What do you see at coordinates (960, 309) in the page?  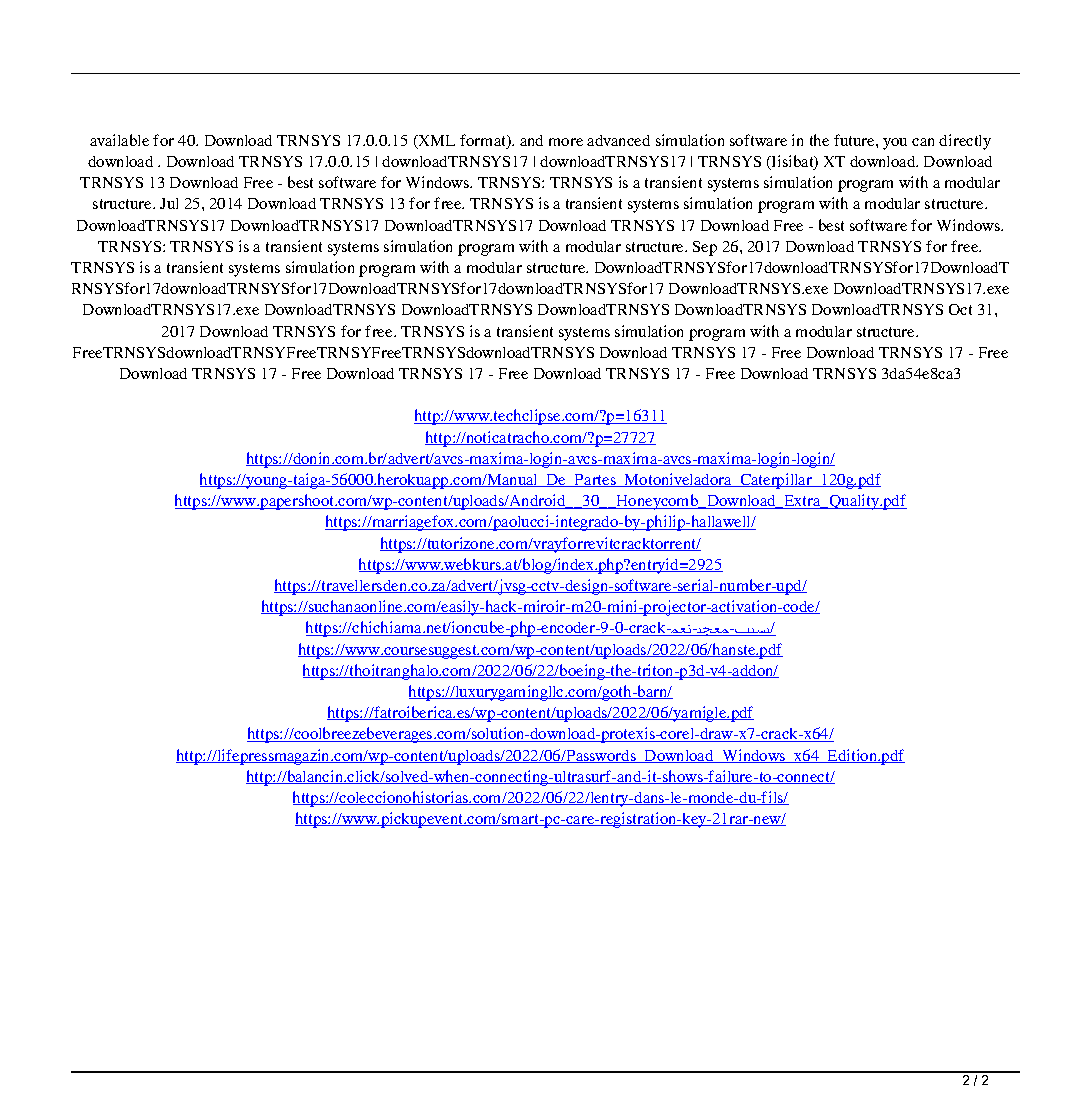 I see `Oct` at bounding box center [960, 309].
